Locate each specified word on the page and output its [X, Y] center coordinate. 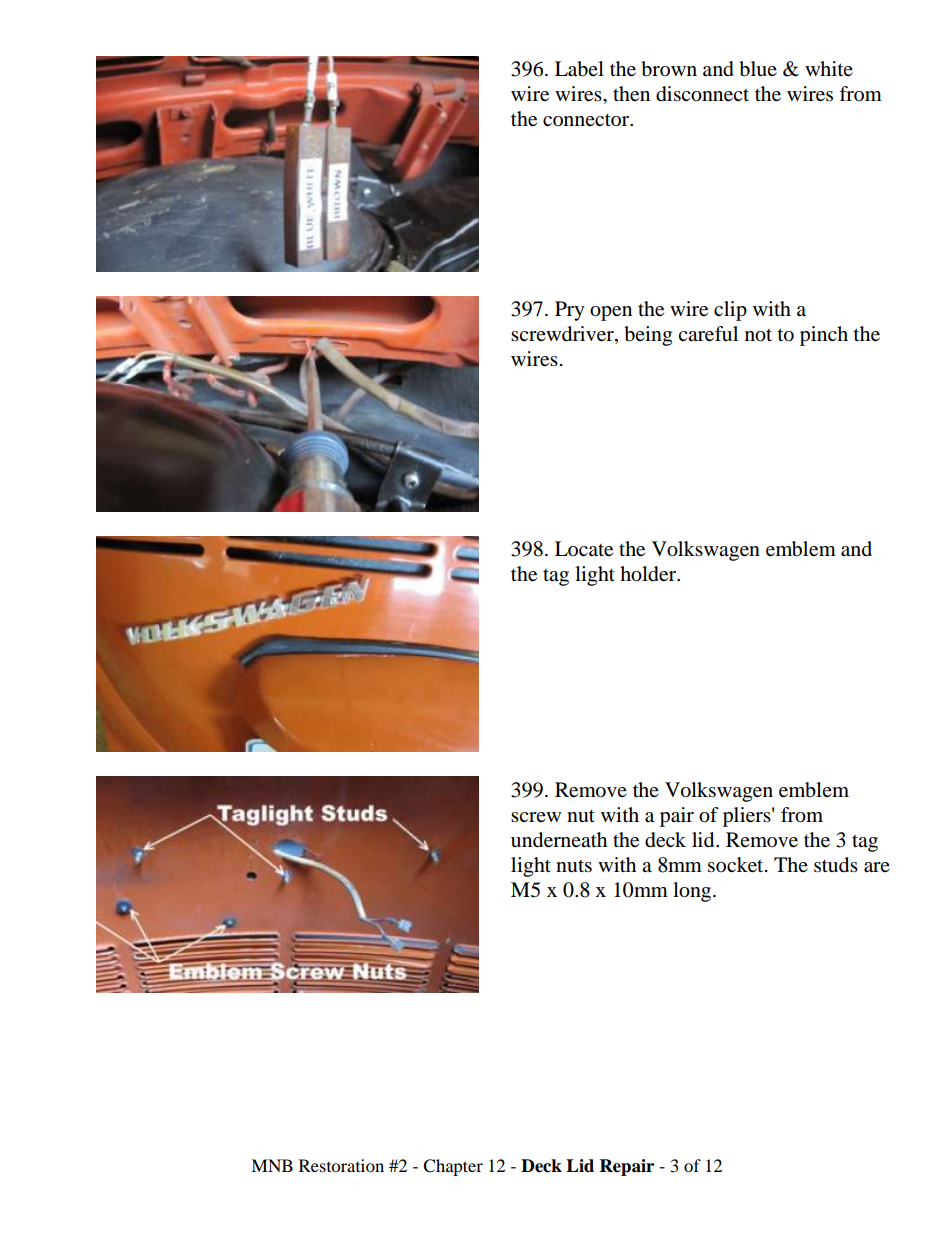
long [693, 892]
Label [579, 69]
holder [649, 574]
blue [758, 69]
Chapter [453, 1167]
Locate [584, 549]
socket [737, 865]
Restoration [341, 1165]
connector [587, 120]
